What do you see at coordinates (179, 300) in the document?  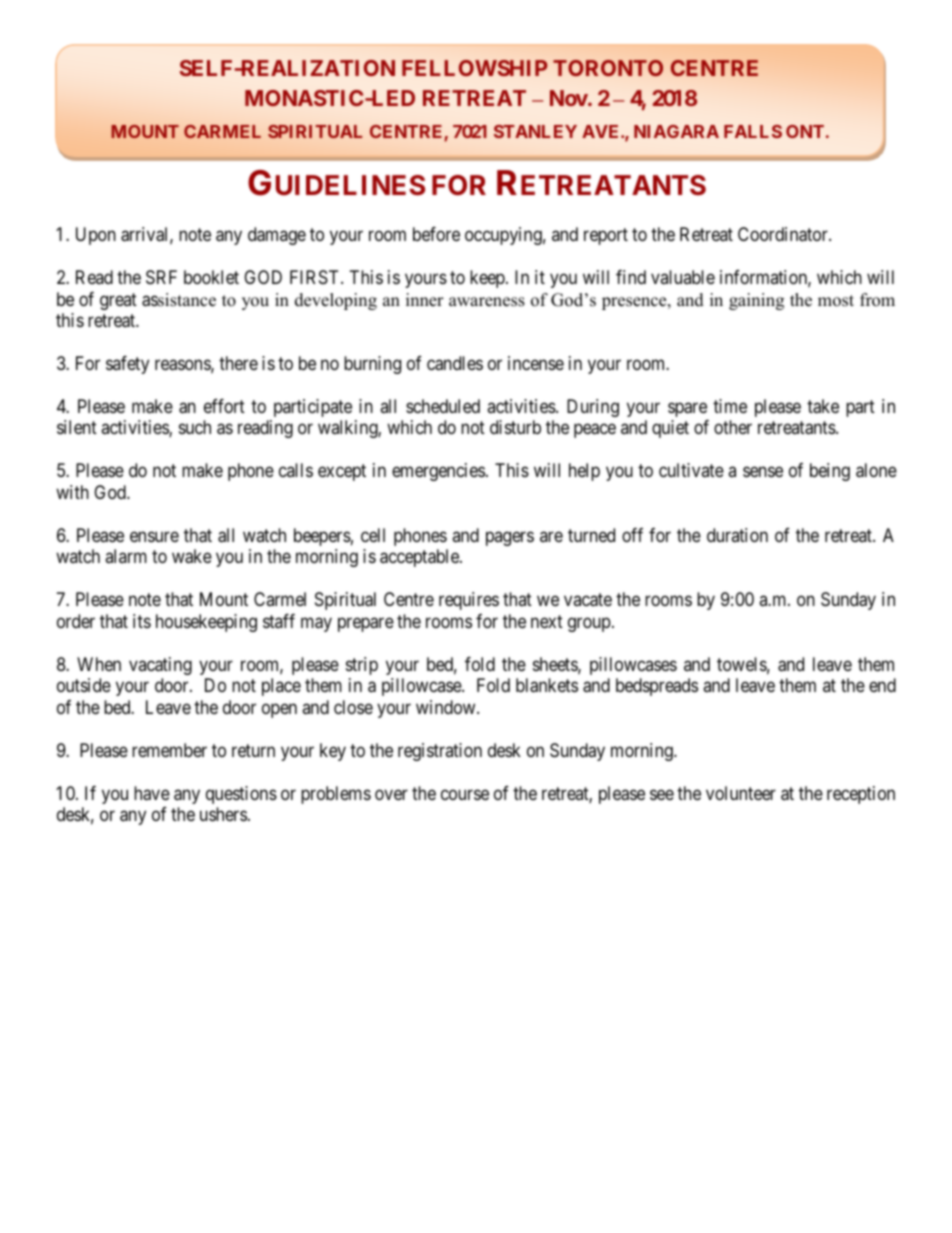 I see `assistance` at bounding box center [179, 300].
